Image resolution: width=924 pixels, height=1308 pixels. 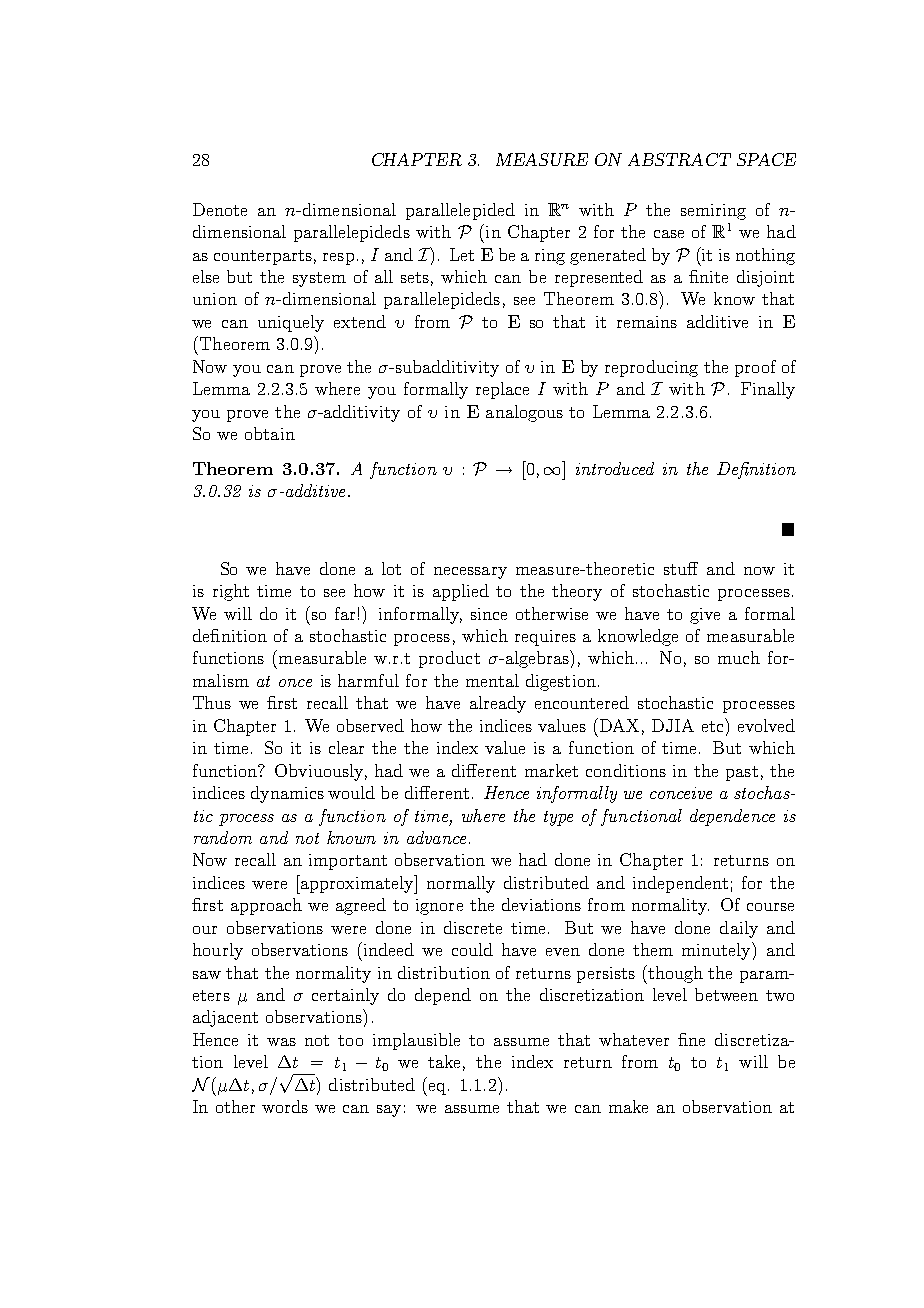 What do you see at coordinates (679, 159) in the page?
I see `ABSTRACT` at bounding box center [679, 159].
